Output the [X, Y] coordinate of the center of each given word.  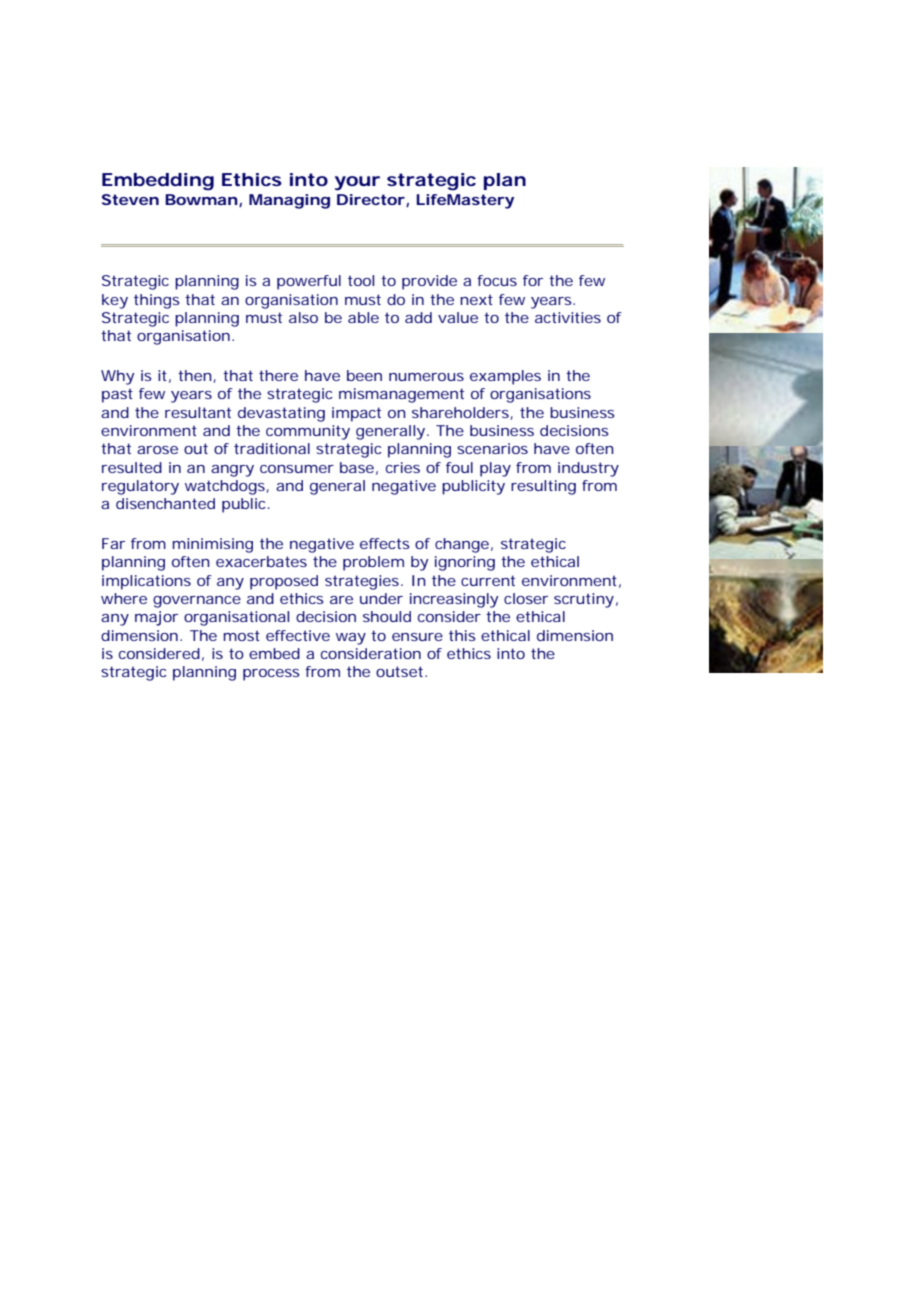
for [533, 280]
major [156, 618]
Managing [289, 201]
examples [505, 377]
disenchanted [165, 503]
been [364, 375]
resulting [543, 487]
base [357, 467]
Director [371, 199]
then [195, 375]
